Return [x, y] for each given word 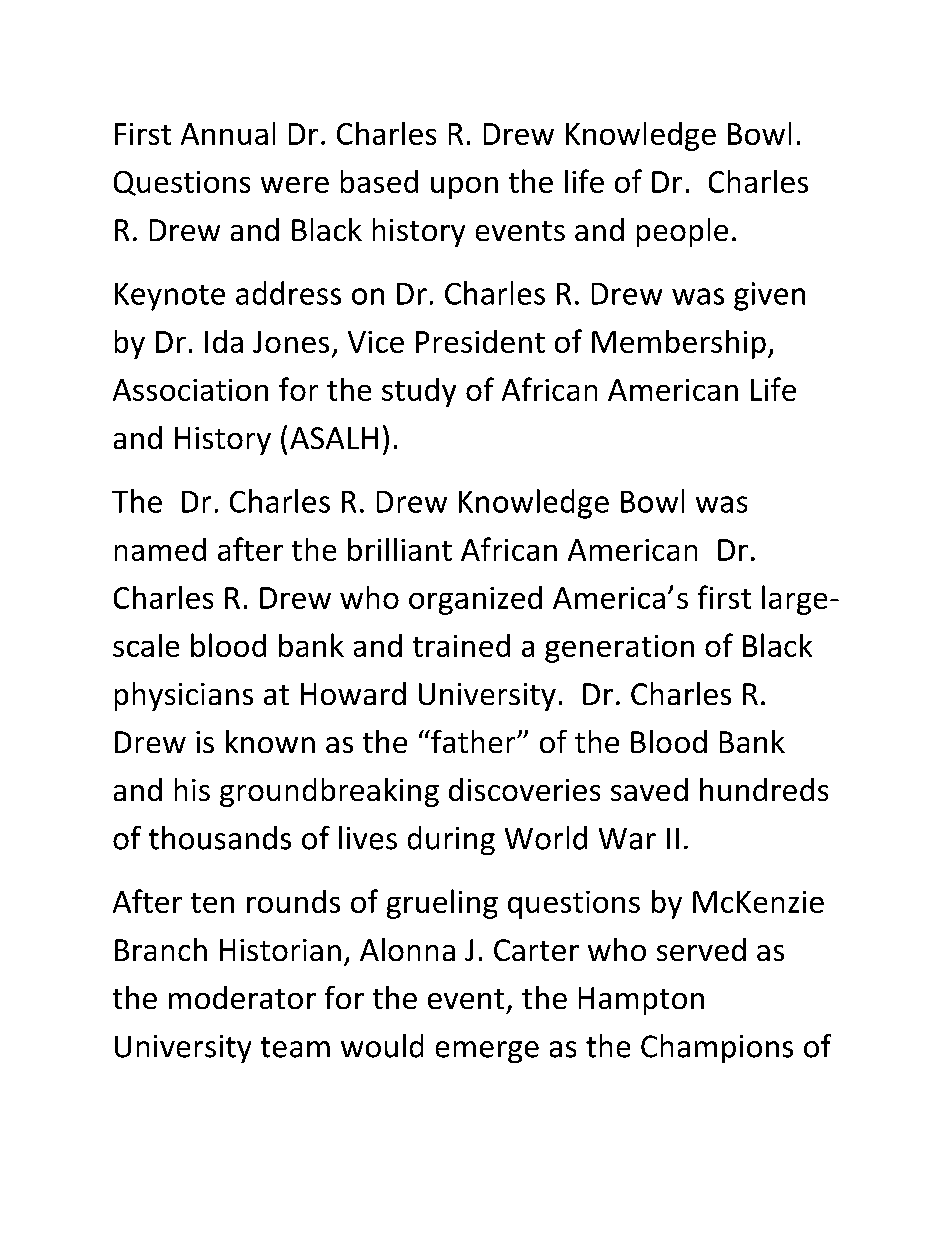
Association [190, 390]
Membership [679, 344]
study [419, 392]
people [682, 232]
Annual [228, 133]
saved [649, 789]
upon [464, 188]
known [270, 741]
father [473, 741]
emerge [487, 1052]
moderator [242, 997]
